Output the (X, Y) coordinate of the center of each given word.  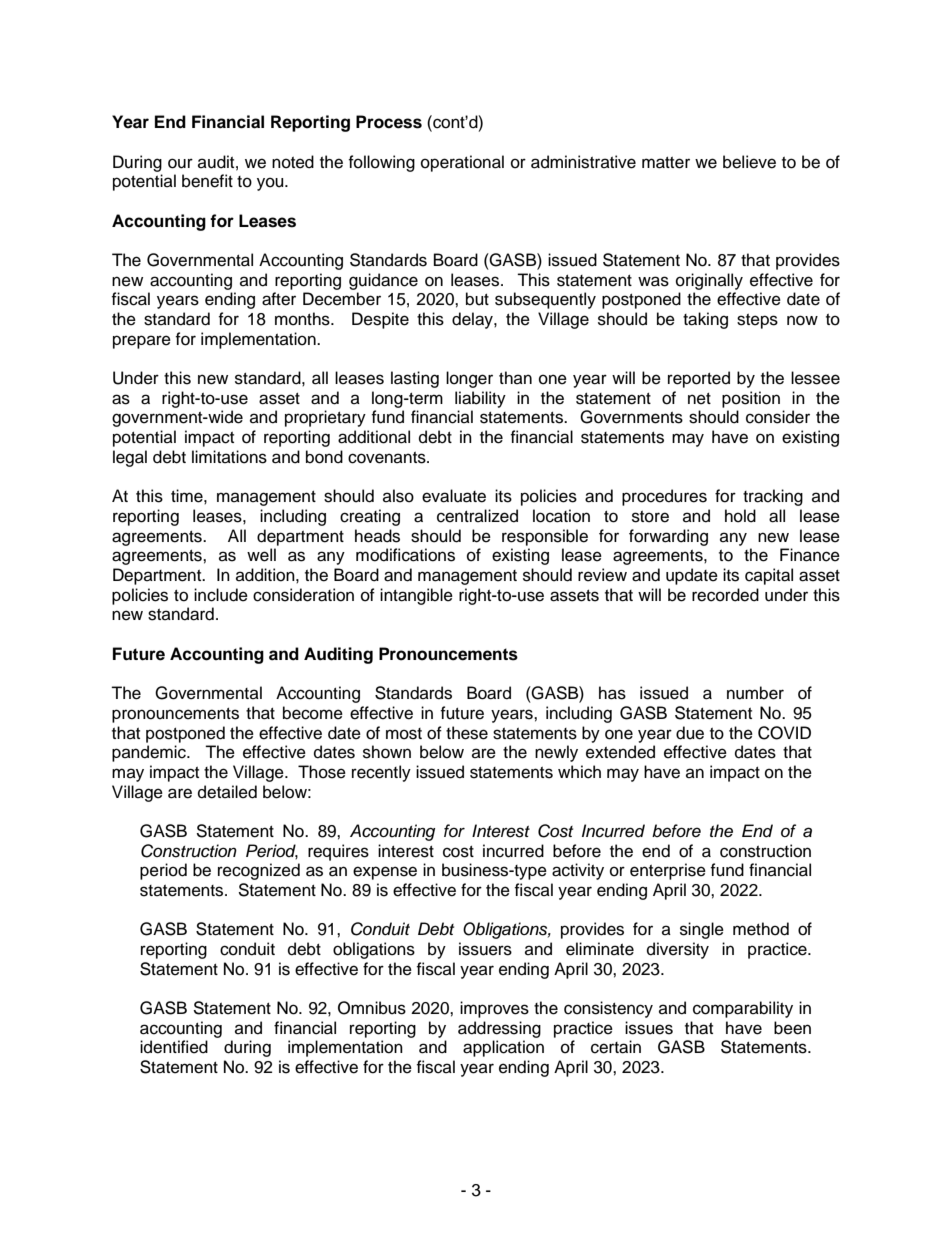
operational (462, 163)
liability (480, 399)
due (690, 733)
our (180, 163)
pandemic (150, 753)
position (751, 399)
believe (749, 162)
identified (174, 1047)
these (467, 733)
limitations (229, 457)
